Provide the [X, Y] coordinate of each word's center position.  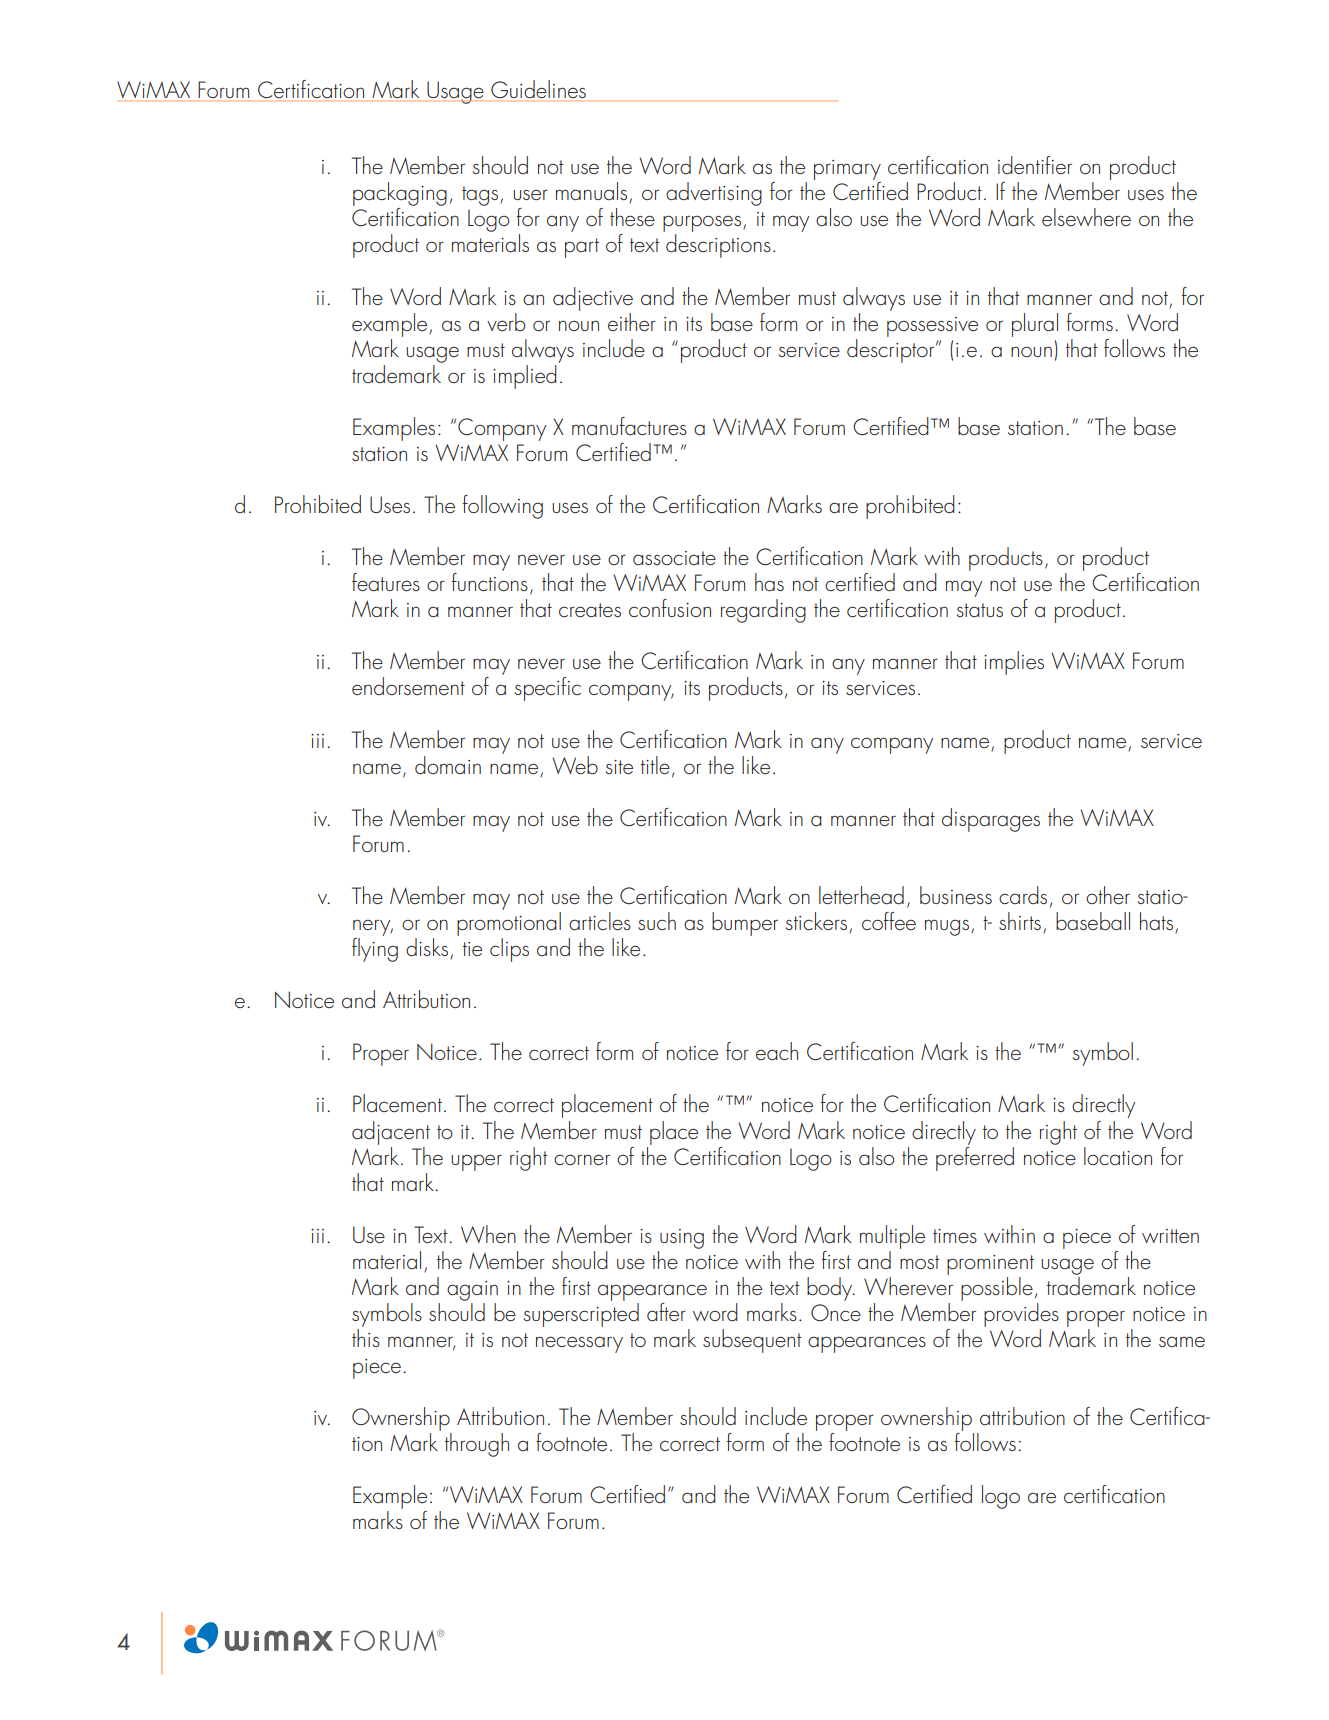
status [980, 610]
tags [480, 196]
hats [1156, 921]
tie [472, 949]
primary [847, 171]
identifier [1035, 165]
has [769, 582]
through [477, 1445]
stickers [818, 922]
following [503, 507]
